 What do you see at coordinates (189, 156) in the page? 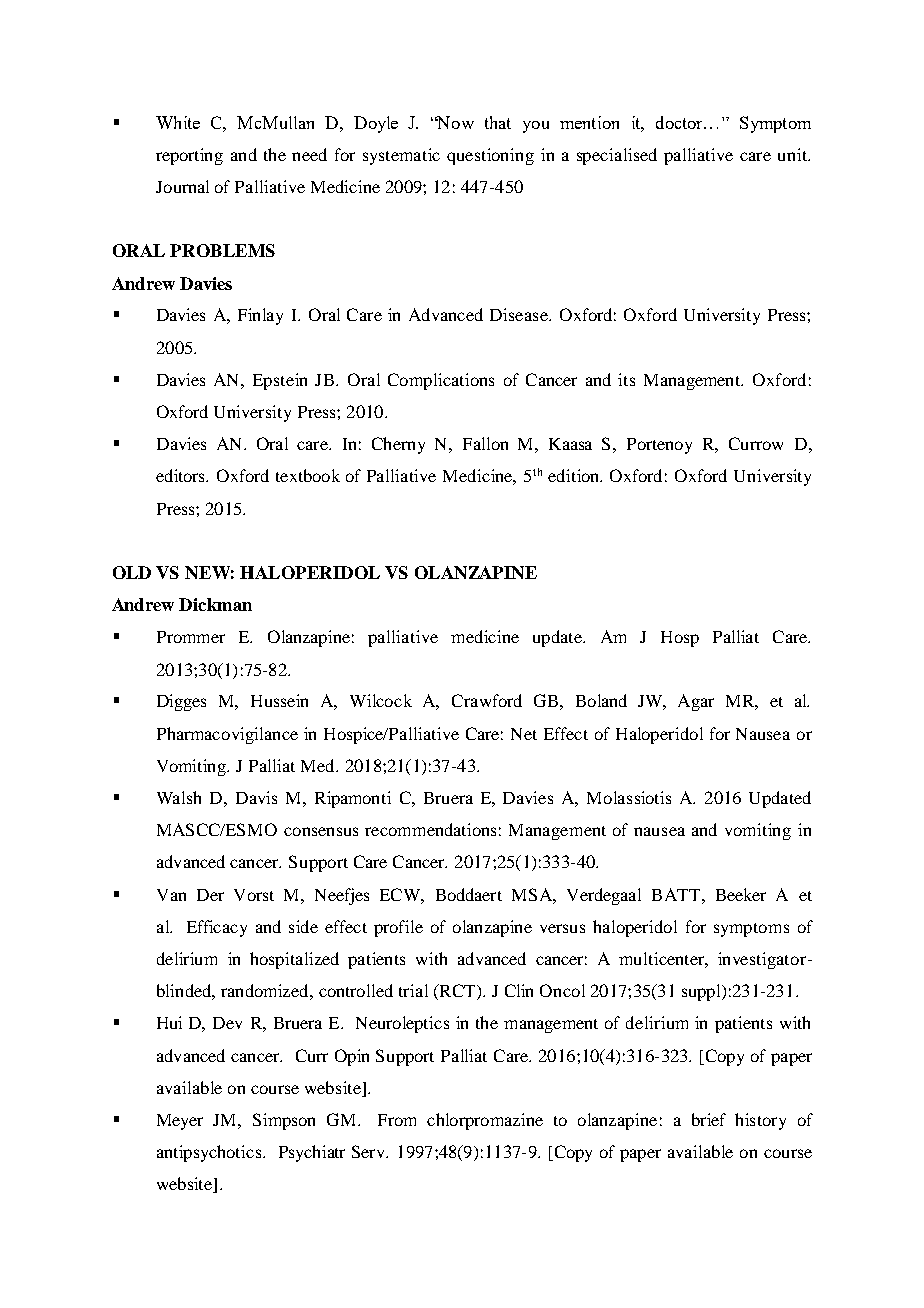
I see `reporting` at bounding box center [189, 156].
